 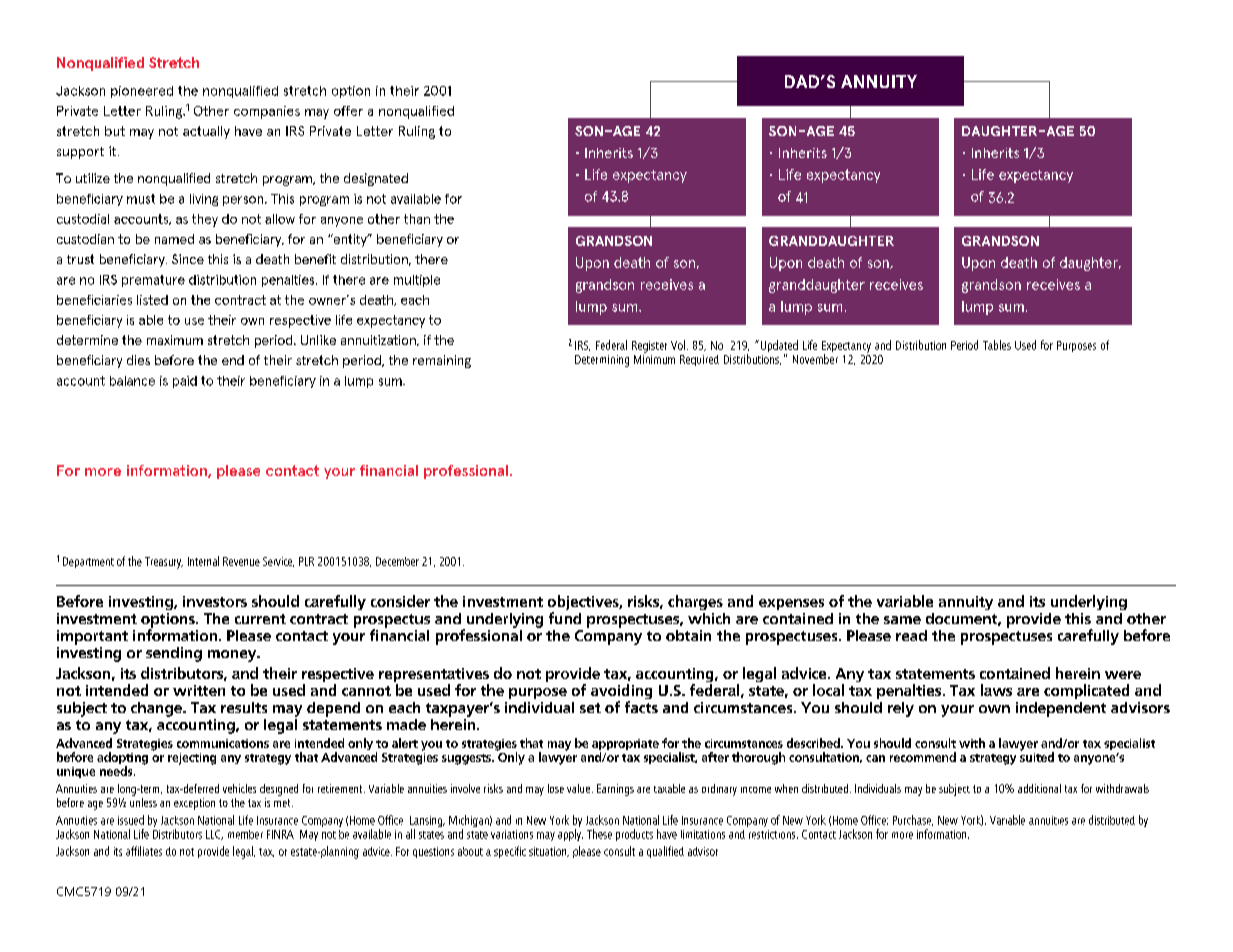 I want to click on LLC, so click(x=214, y=835).
